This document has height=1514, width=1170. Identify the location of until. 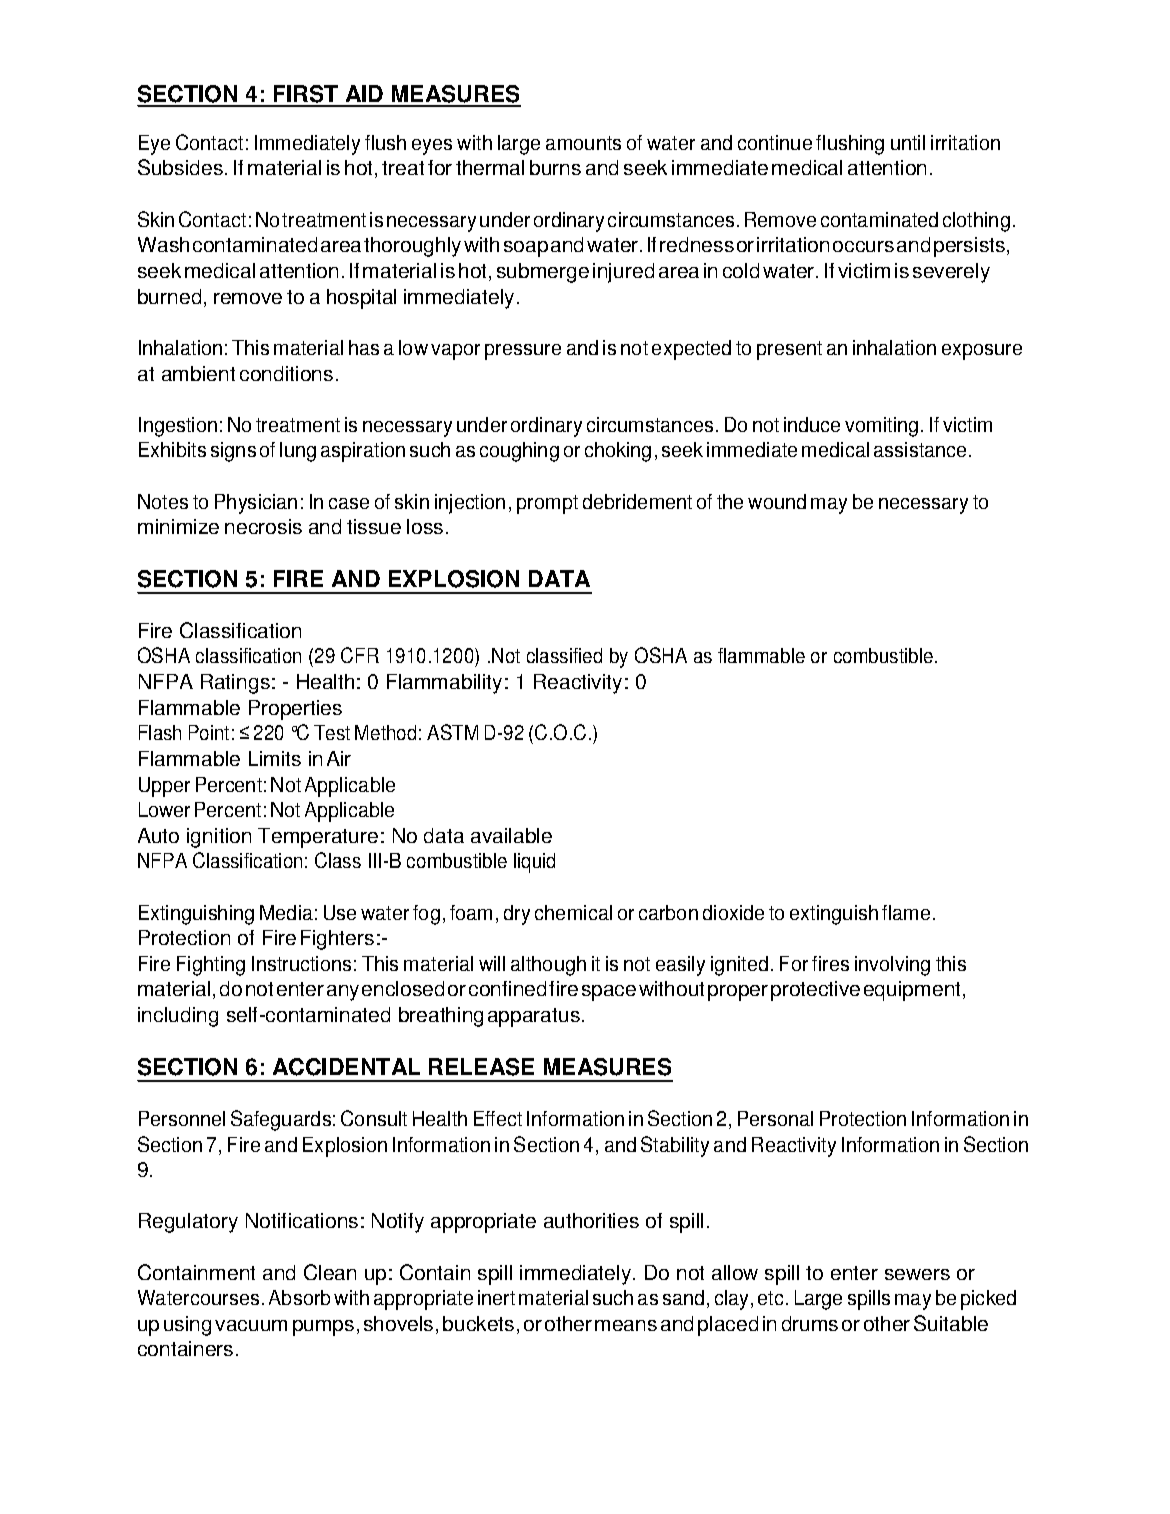
(908, 142).
